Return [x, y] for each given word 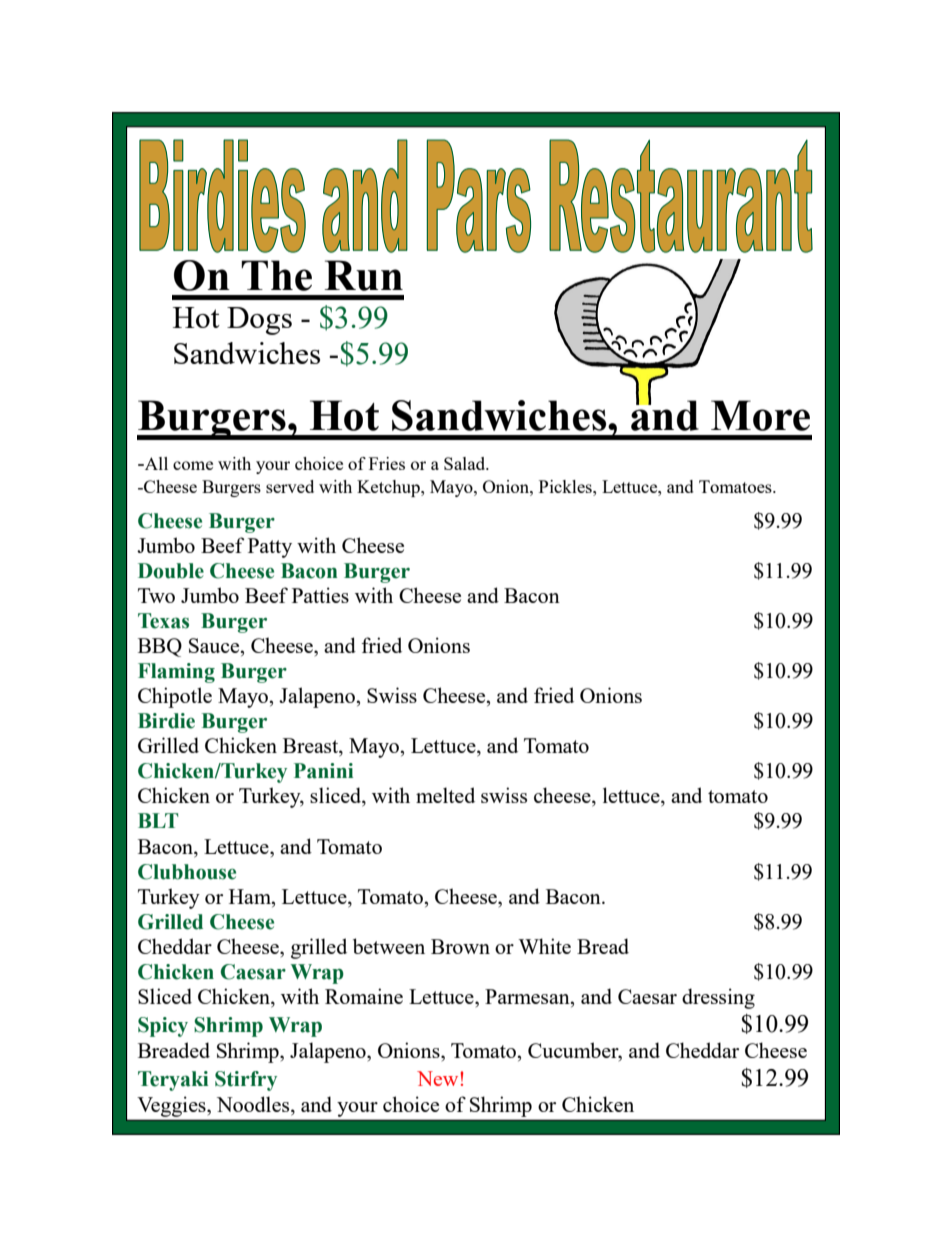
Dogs [259, 321]
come [193, 465]
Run [363, 275]
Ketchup [389, 488]
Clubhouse [187, 872]
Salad [466, 463]
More [760, 415]
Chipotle [175, 697]
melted [445, 795]
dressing [718, 998]
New [437, 1078]
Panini [323, 771]
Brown [460, 946]
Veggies [173, 1107]
